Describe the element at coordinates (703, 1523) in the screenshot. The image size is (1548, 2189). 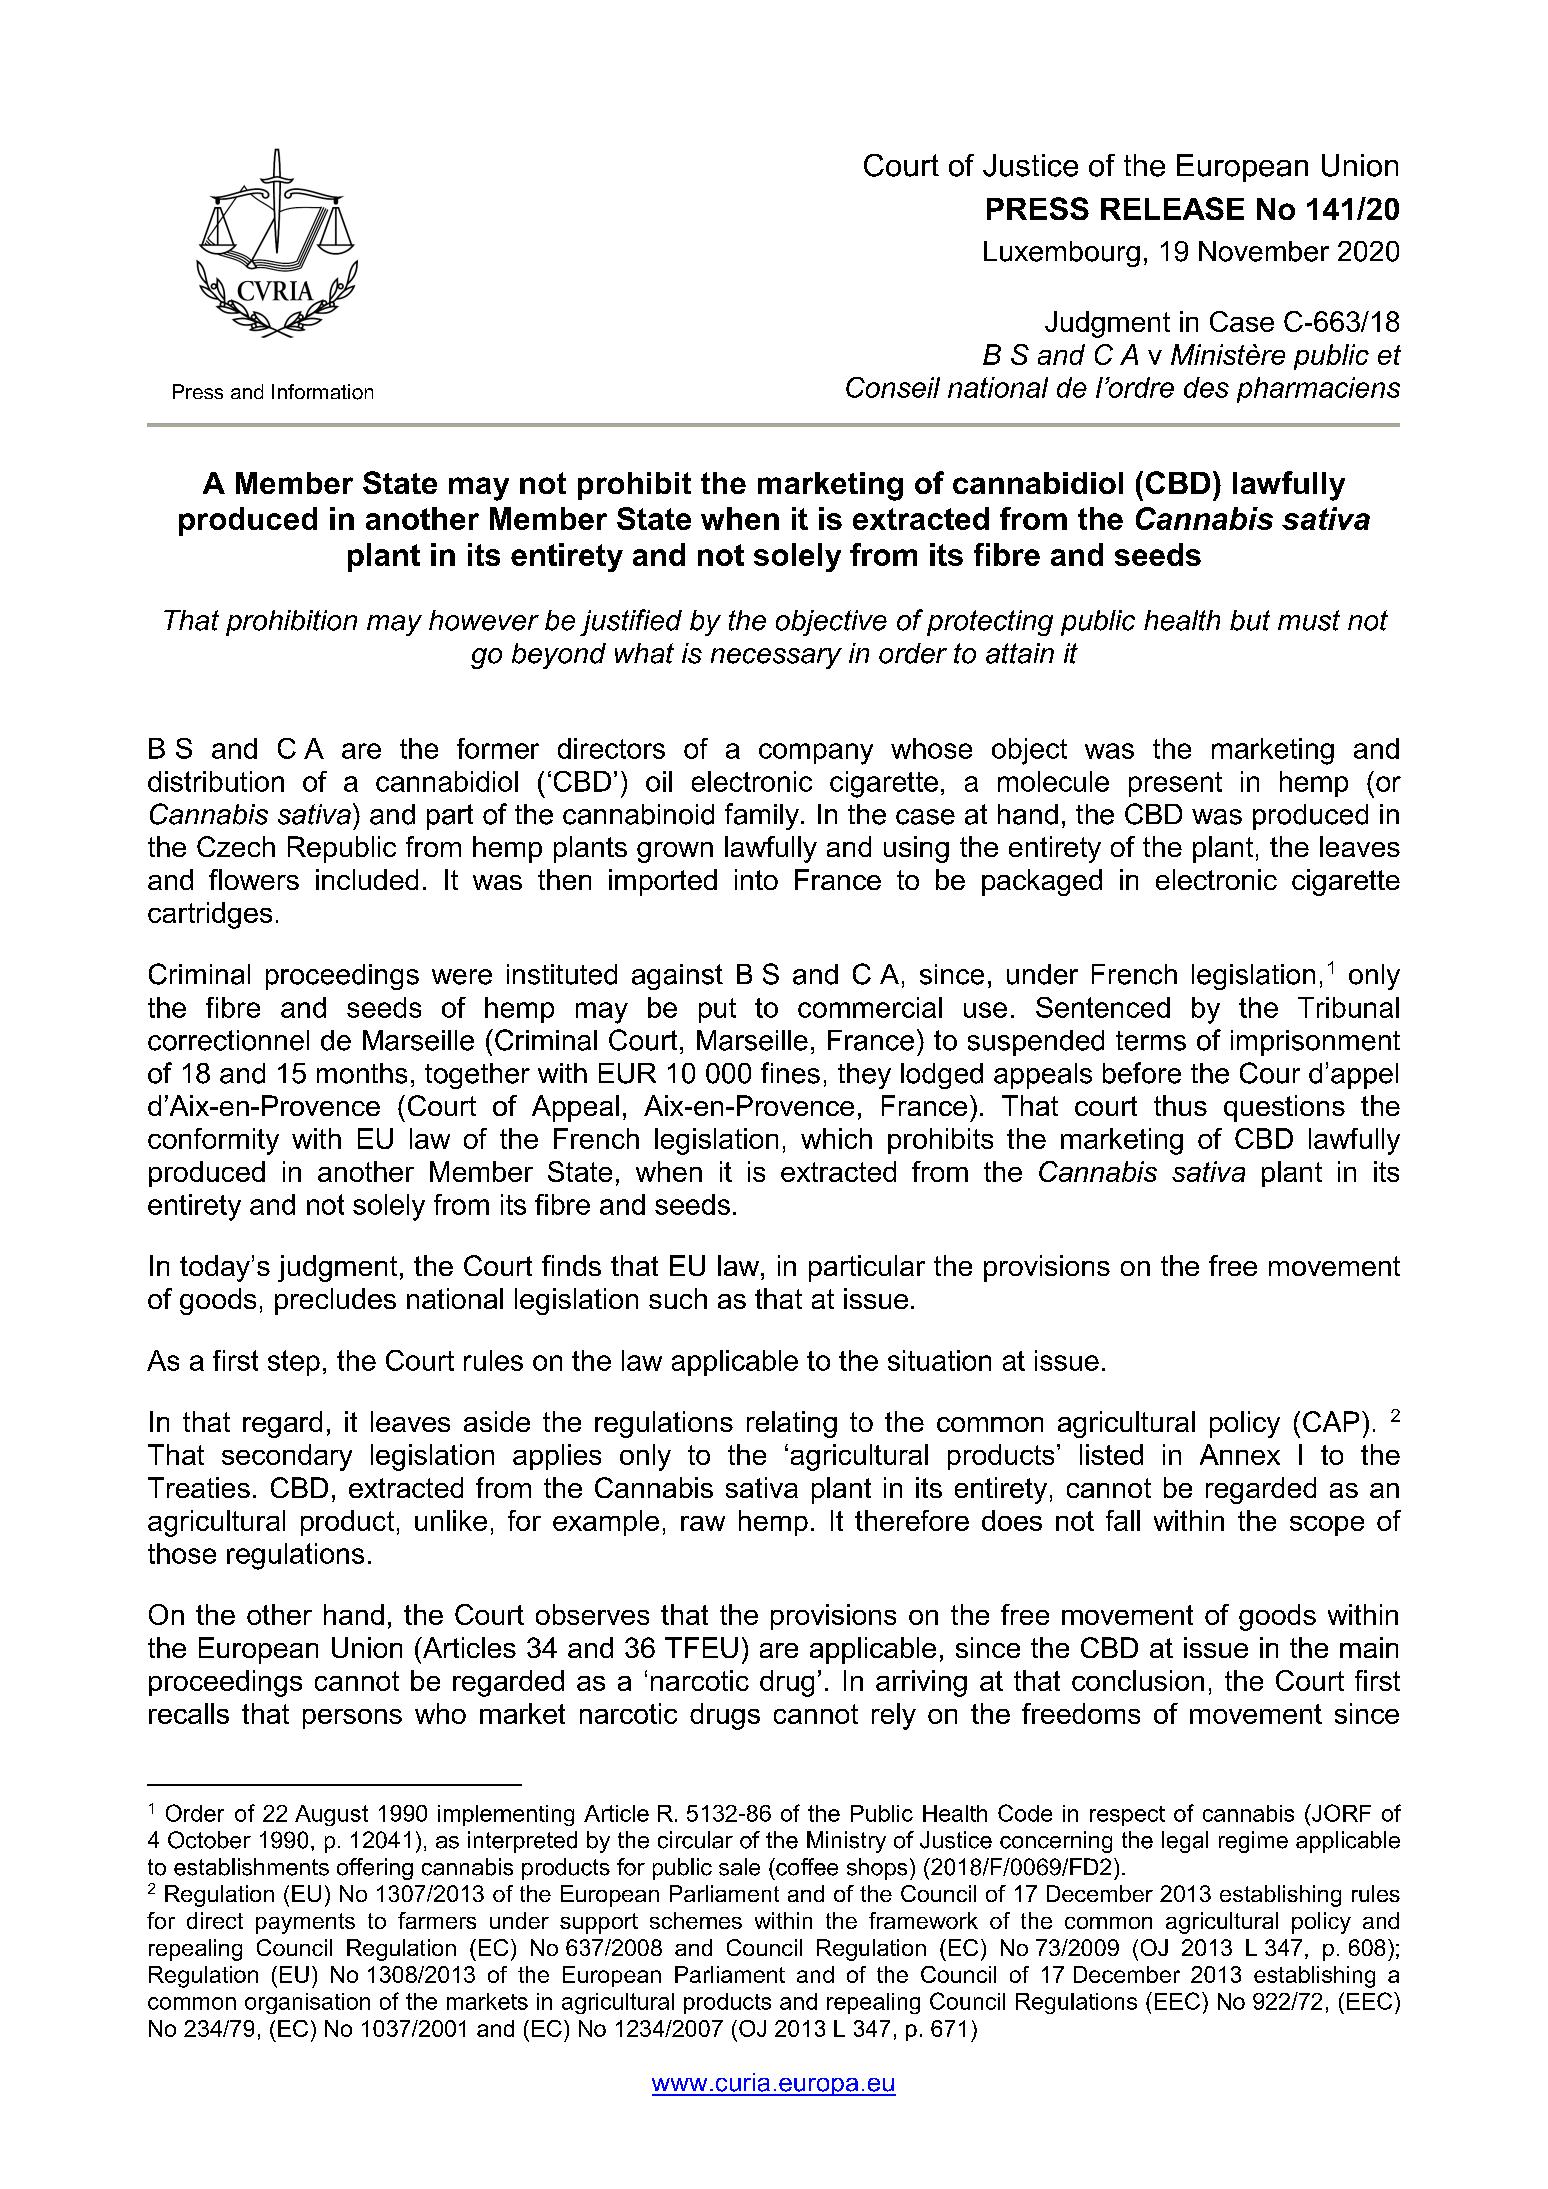
I see `raw` at that location.
